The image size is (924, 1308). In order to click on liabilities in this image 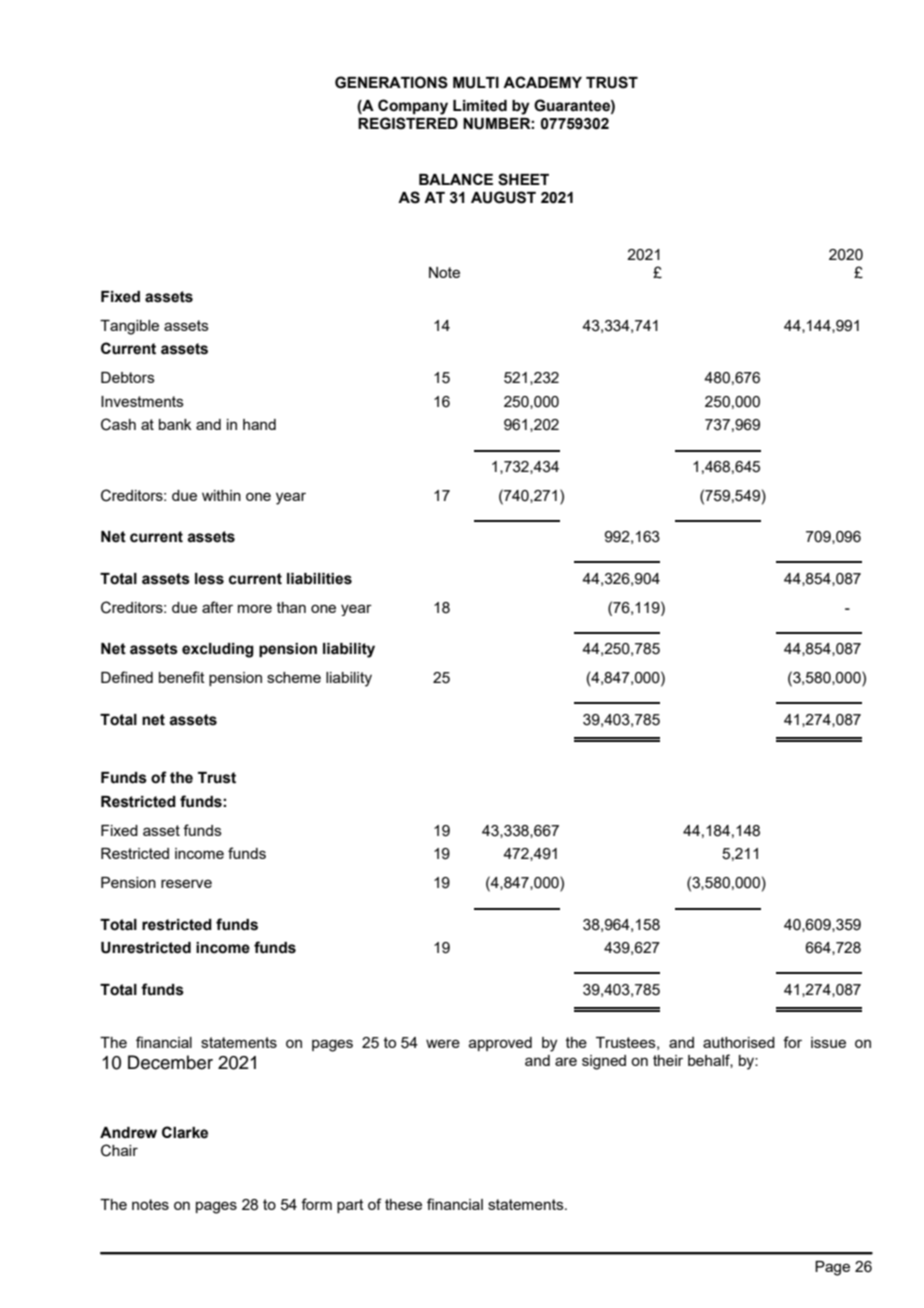, I will do `click(319, 579)`.
